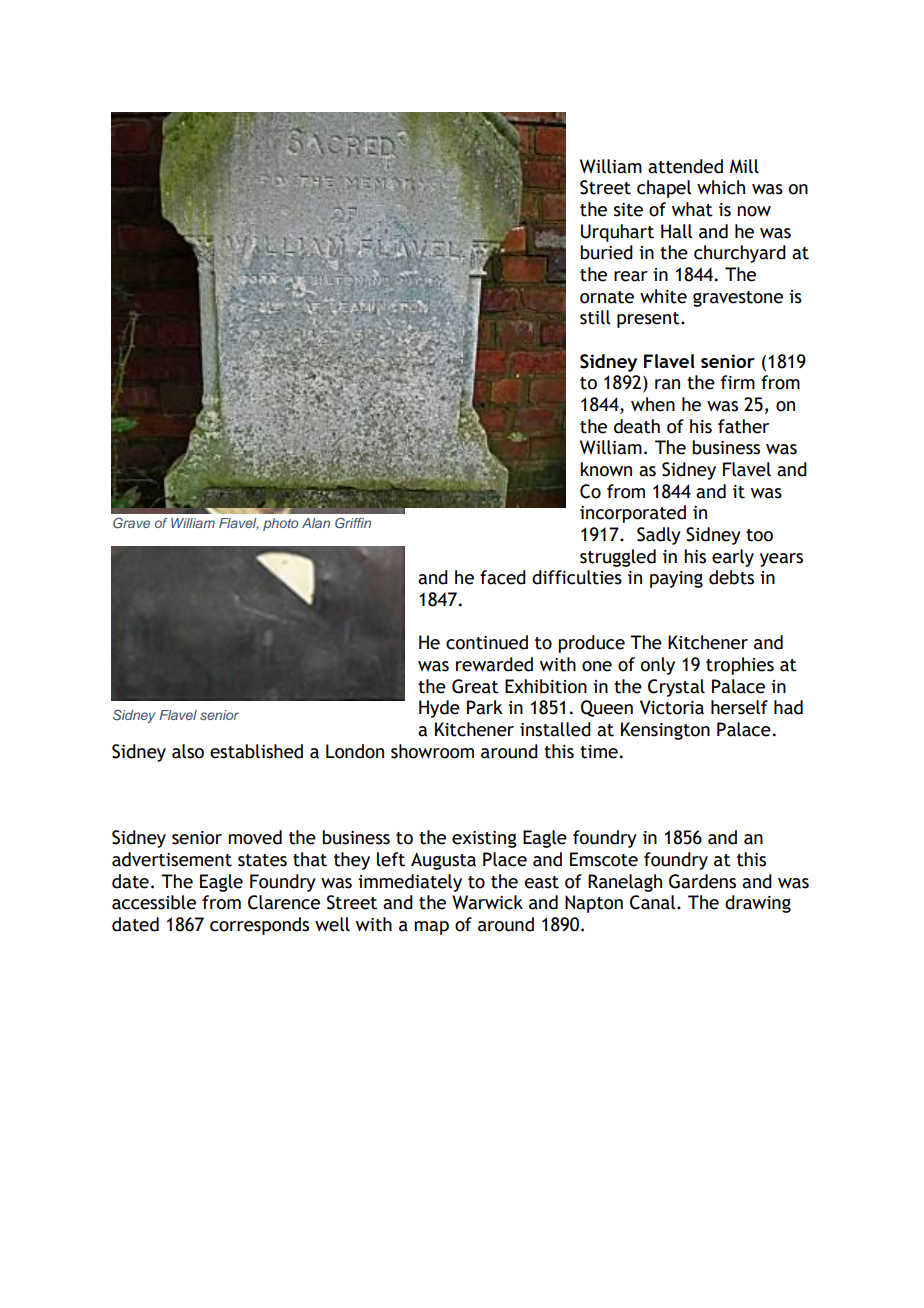 The height and width of the page is (1308, 924). I want to click on Warwick, so click(487, 902).
